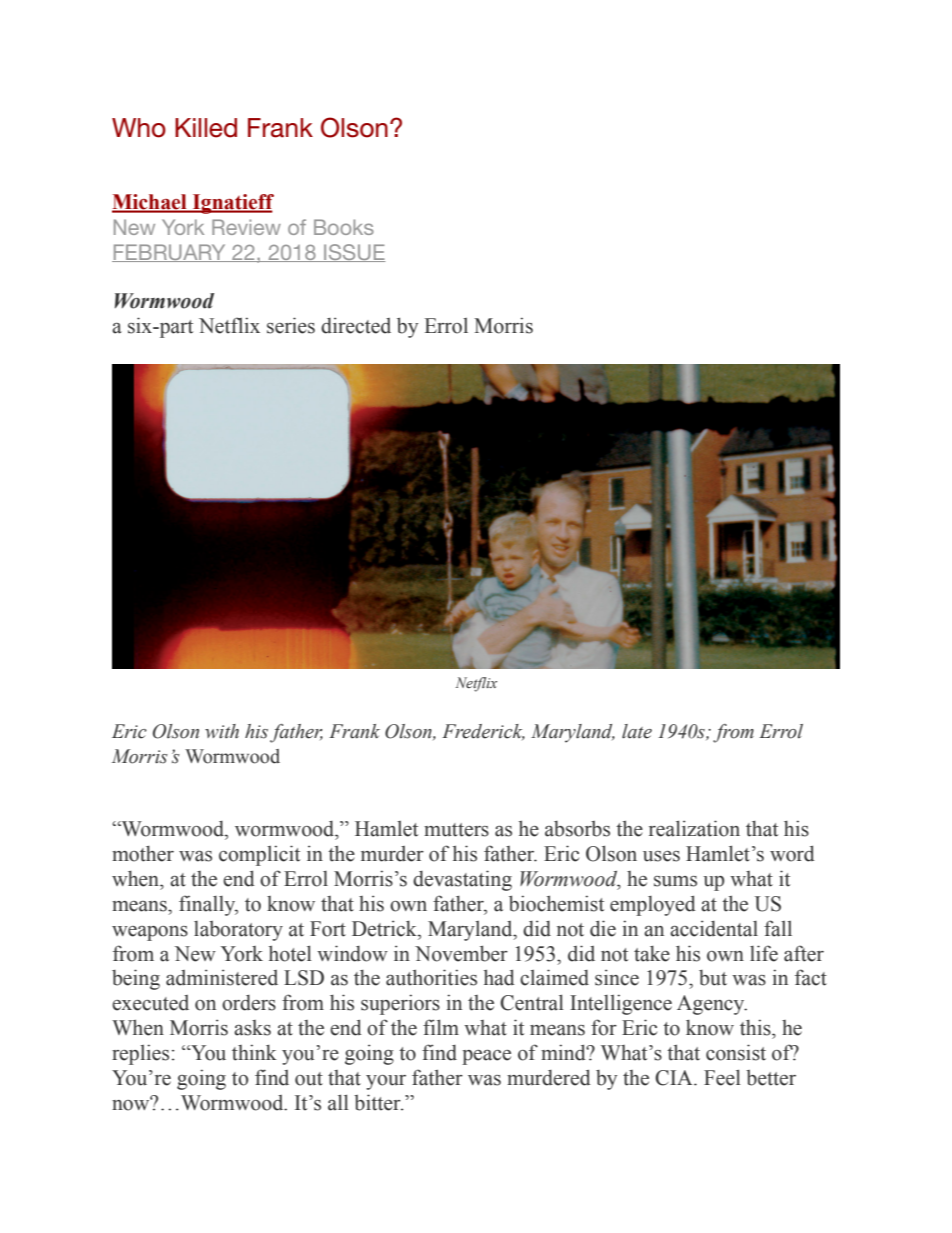 This image has height=1233, width=952. Describe the element at coordinates (353, 253) in the image. I see `ISSUE` at that location.
